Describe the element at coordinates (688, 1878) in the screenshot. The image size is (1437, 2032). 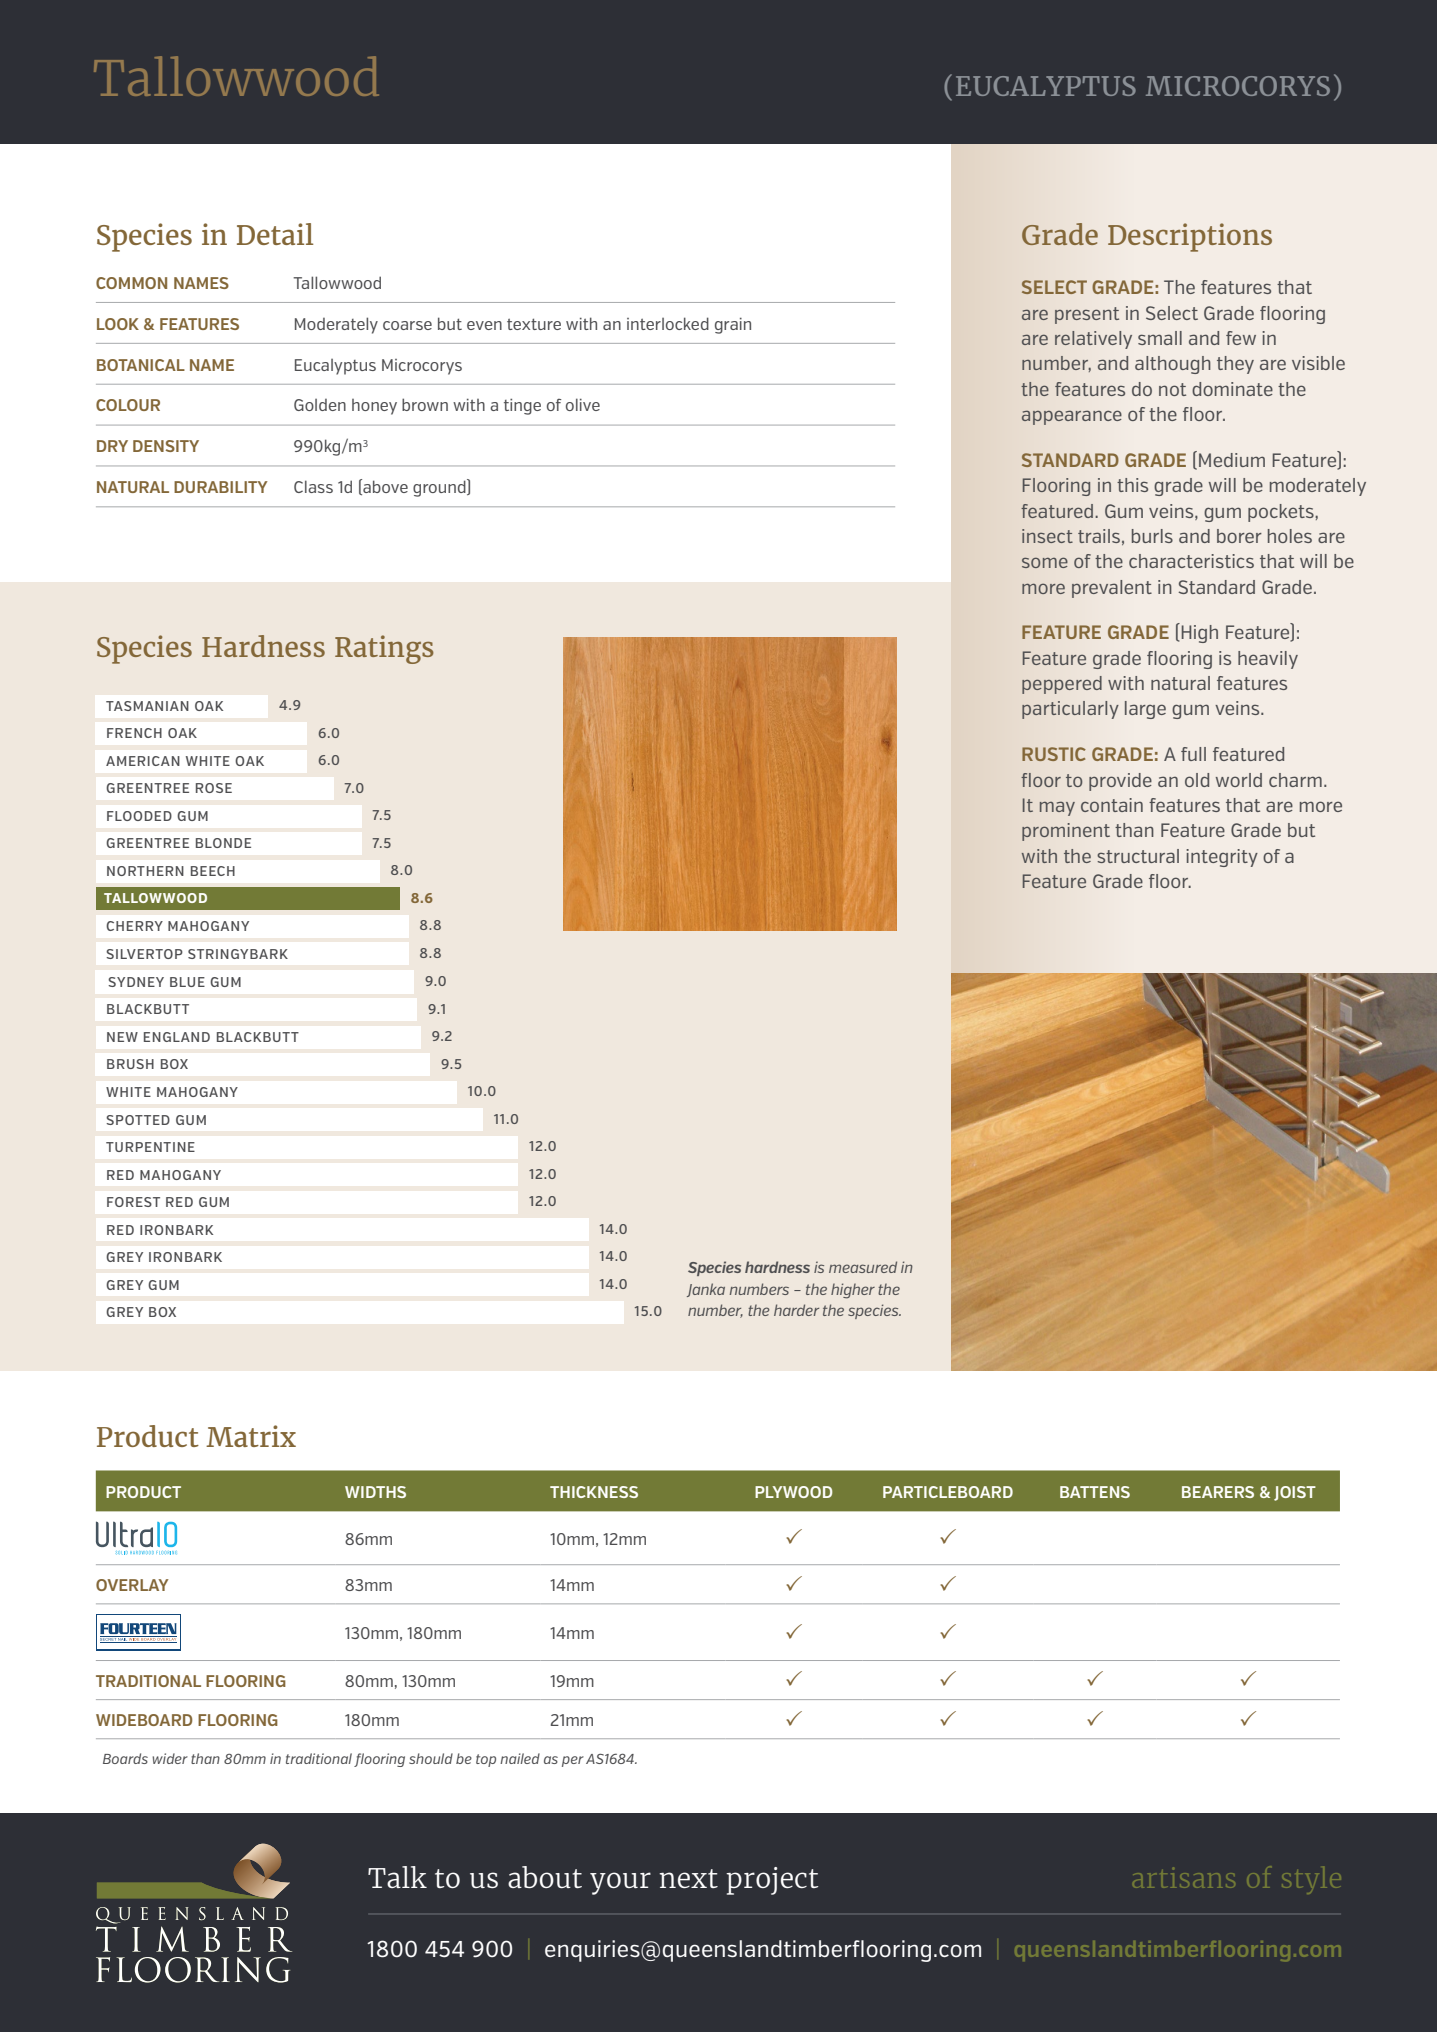
I see `next` at that location.
